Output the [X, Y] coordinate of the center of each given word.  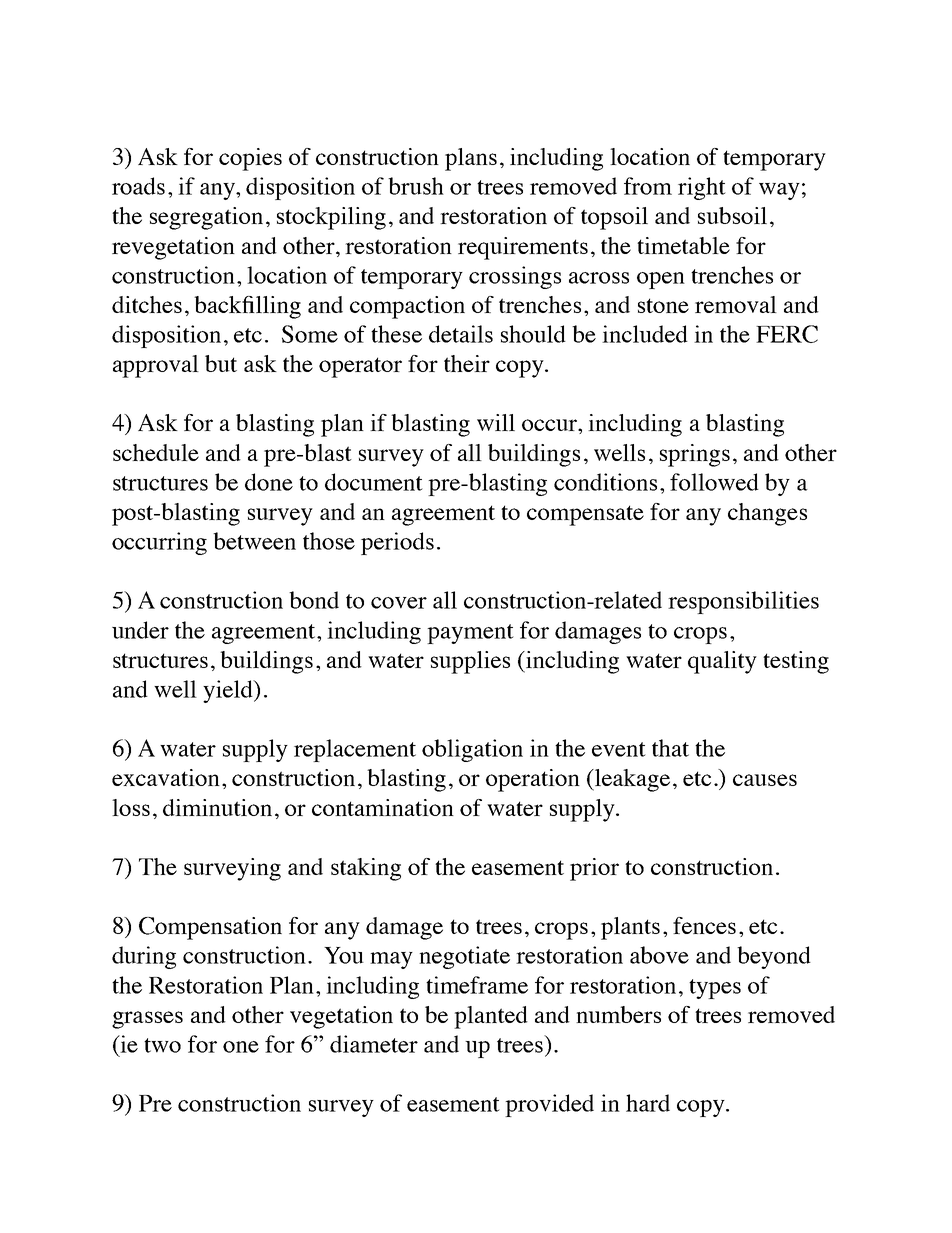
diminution [217, 807]
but [221, 363]
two [162, 1045]
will [496, 422]
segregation [206, 218]
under [140, 630]
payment [470, 634]
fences [704, 925]
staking [366, 869]
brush [416, 186]
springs [695, 455]
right [702, 188]
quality [722, 662]
